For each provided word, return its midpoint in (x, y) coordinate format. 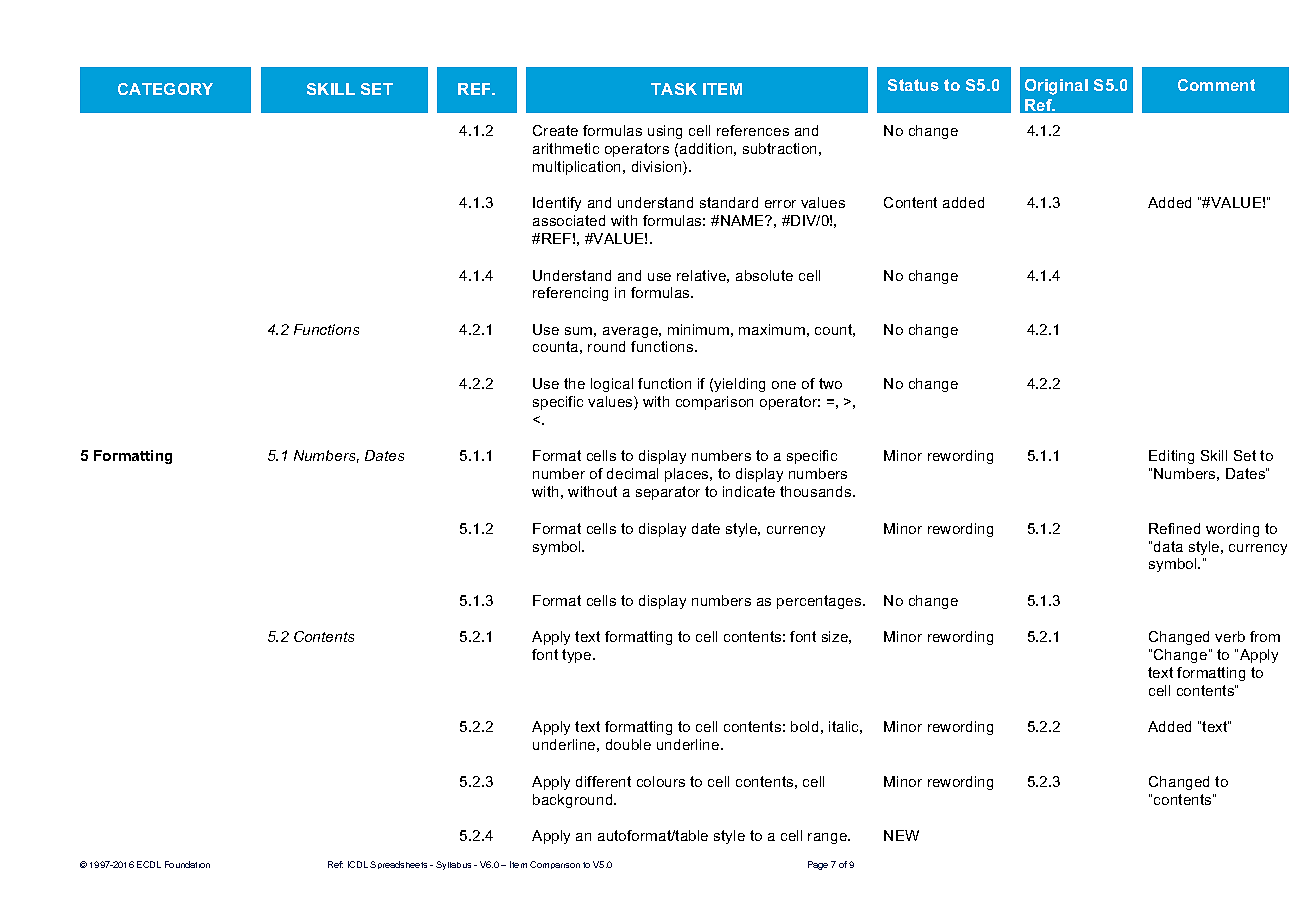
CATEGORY (165, 89)
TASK (674, 89)
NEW (901, 835)
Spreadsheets (398, 865)
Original (1056, 87)
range (828, 838)
